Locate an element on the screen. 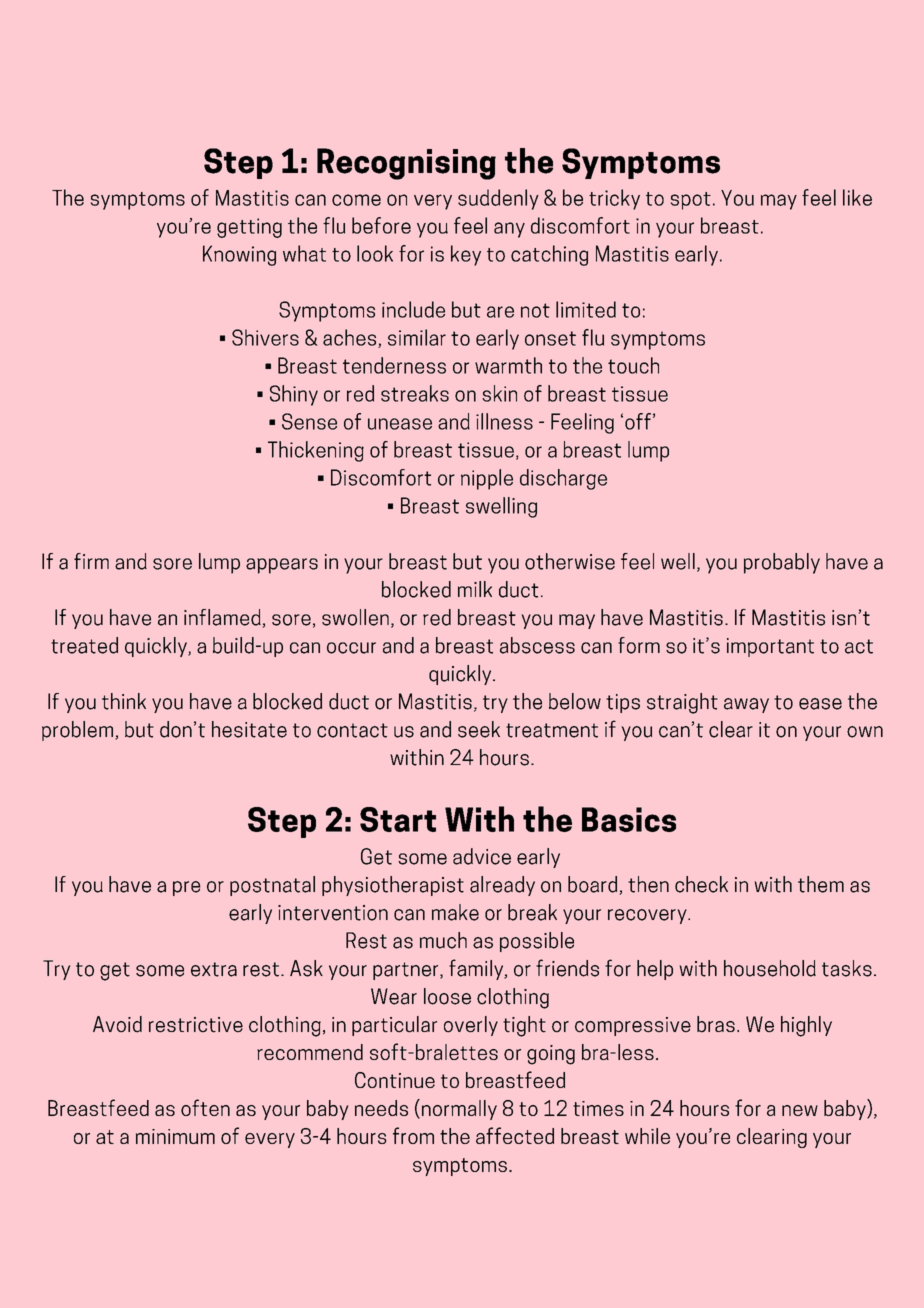 This screenshot has height=1308, width=924. off is located at coordinates (638, 421).
